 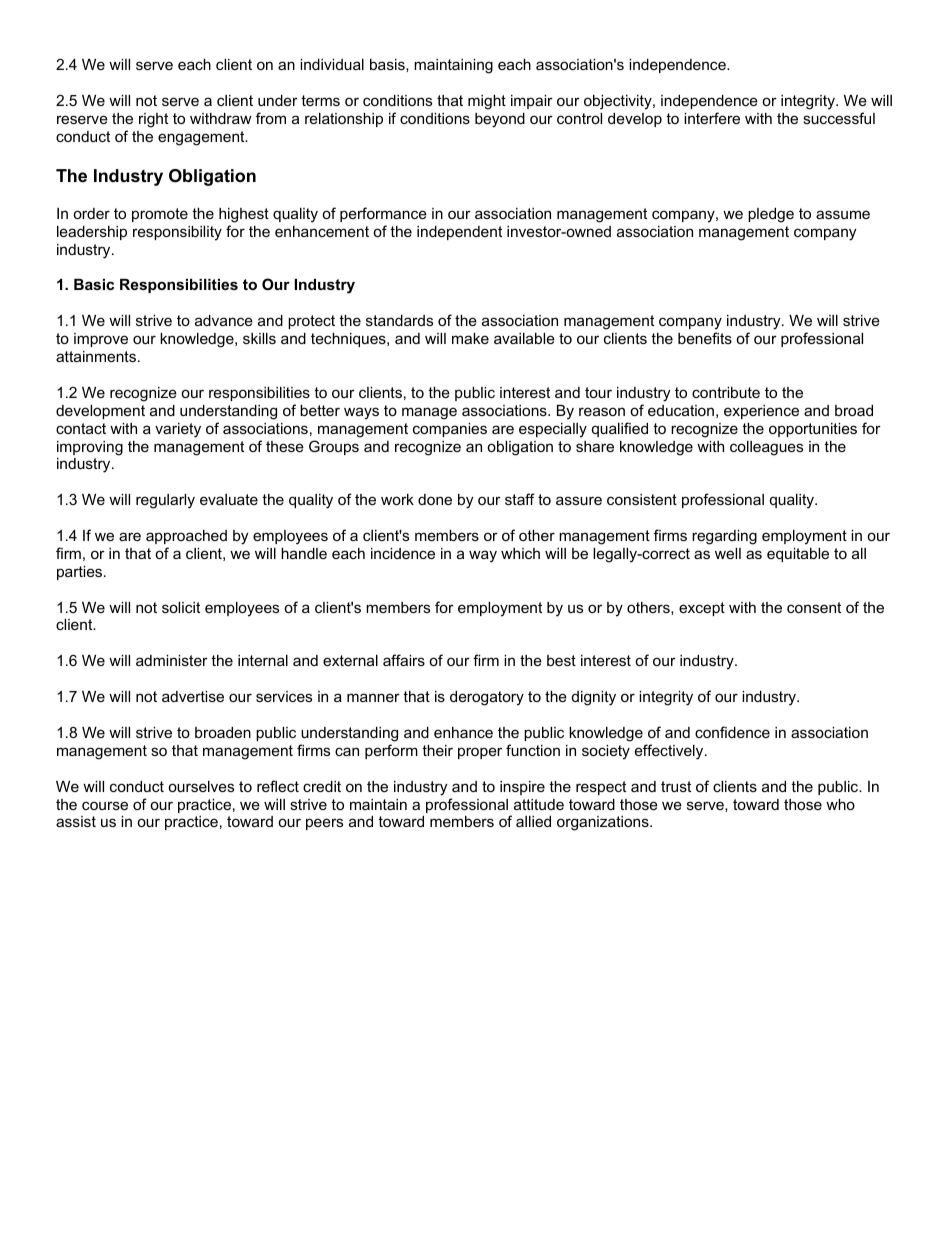 What do you see at coordinates (676, 786) in the document?
I see `trust` at bounding box center [676, 786].
